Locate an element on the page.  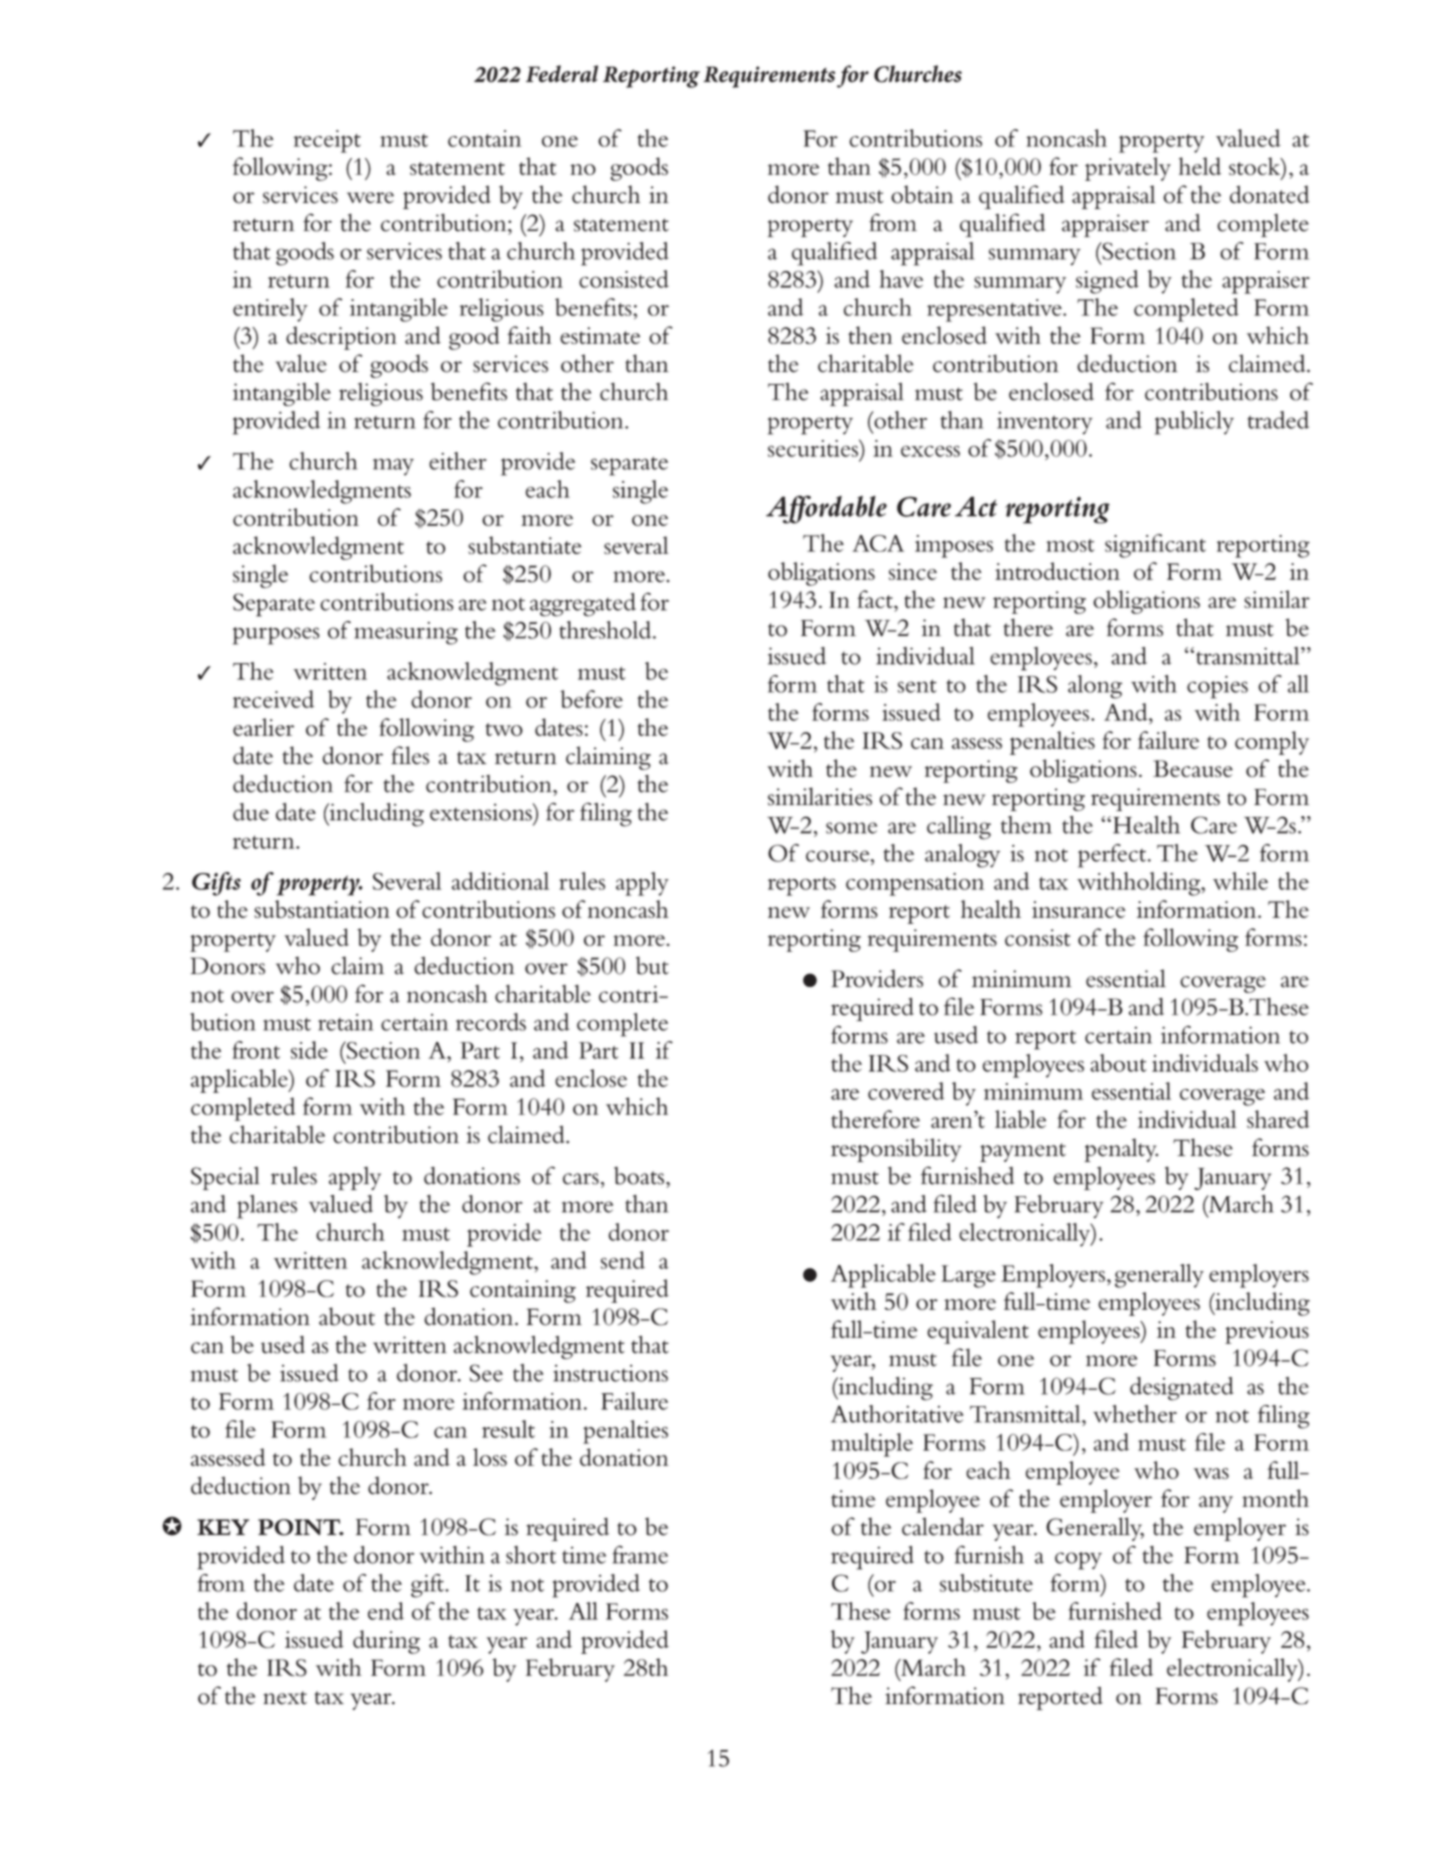
planes is located at coordinates (267, 1207).
